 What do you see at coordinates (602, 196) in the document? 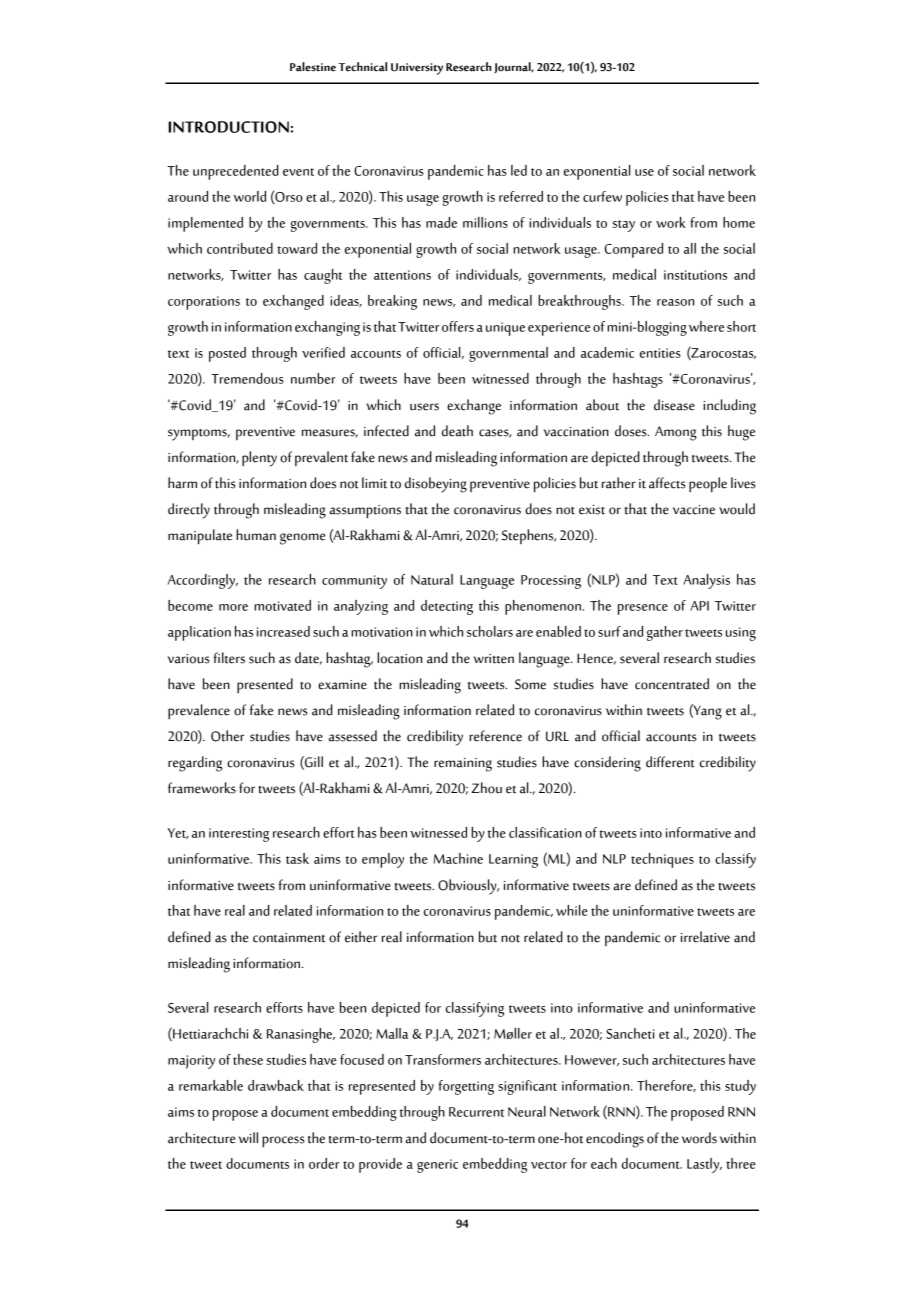
I see `curfew` at bounding box center [602, 196].
